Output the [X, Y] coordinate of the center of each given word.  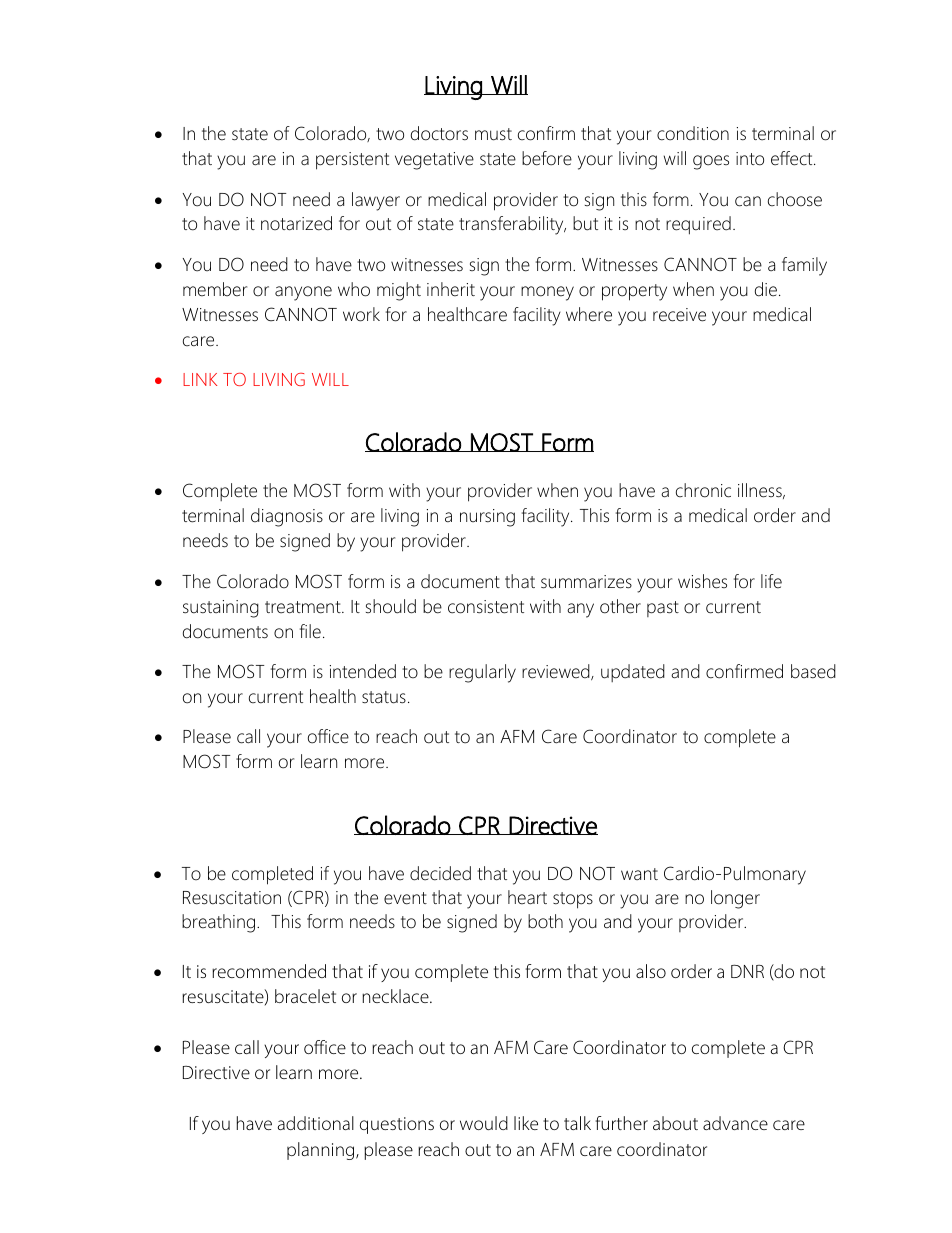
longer [735, 899]
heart [527, 897]
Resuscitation [232, 898]
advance [735, 1123]
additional [316, 1123]
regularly [482, 673]
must [493, 134]
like [526, 1123]
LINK [200, 379]
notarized [296, 223]
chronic [703, 490]
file [310, 631]
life [771, 581]
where [589, 314]
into [750, 159]
